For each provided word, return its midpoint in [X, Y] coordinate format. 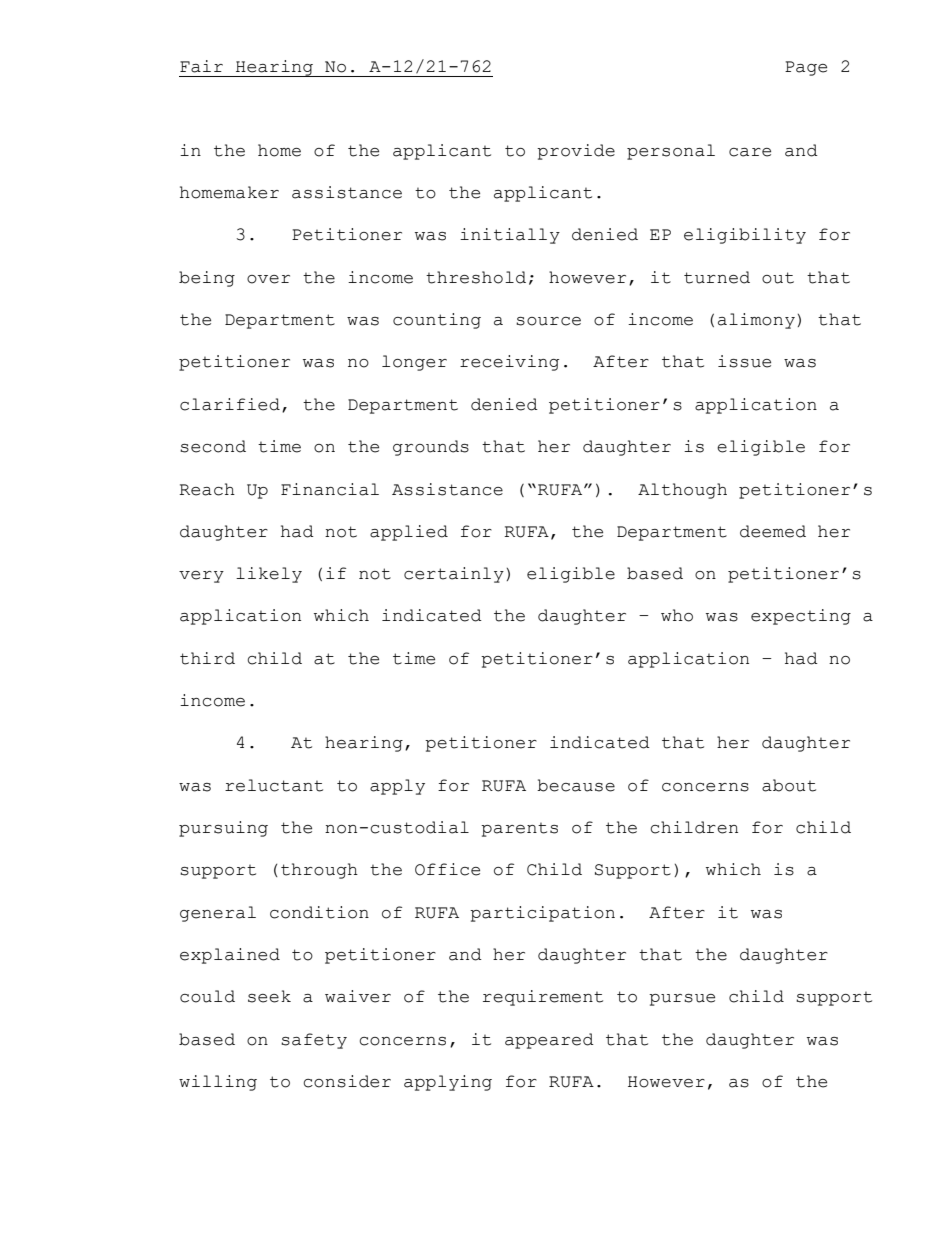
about [789, 785]
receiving [509, 363]
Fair [201, 66]
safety [314, 1041]
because [576, 785]
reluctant [274, 785]
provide [576, 152]
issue [744, 361]
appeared [549, 1041]
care [750, 152]
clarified [230, 404]
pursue [682, 1000]
